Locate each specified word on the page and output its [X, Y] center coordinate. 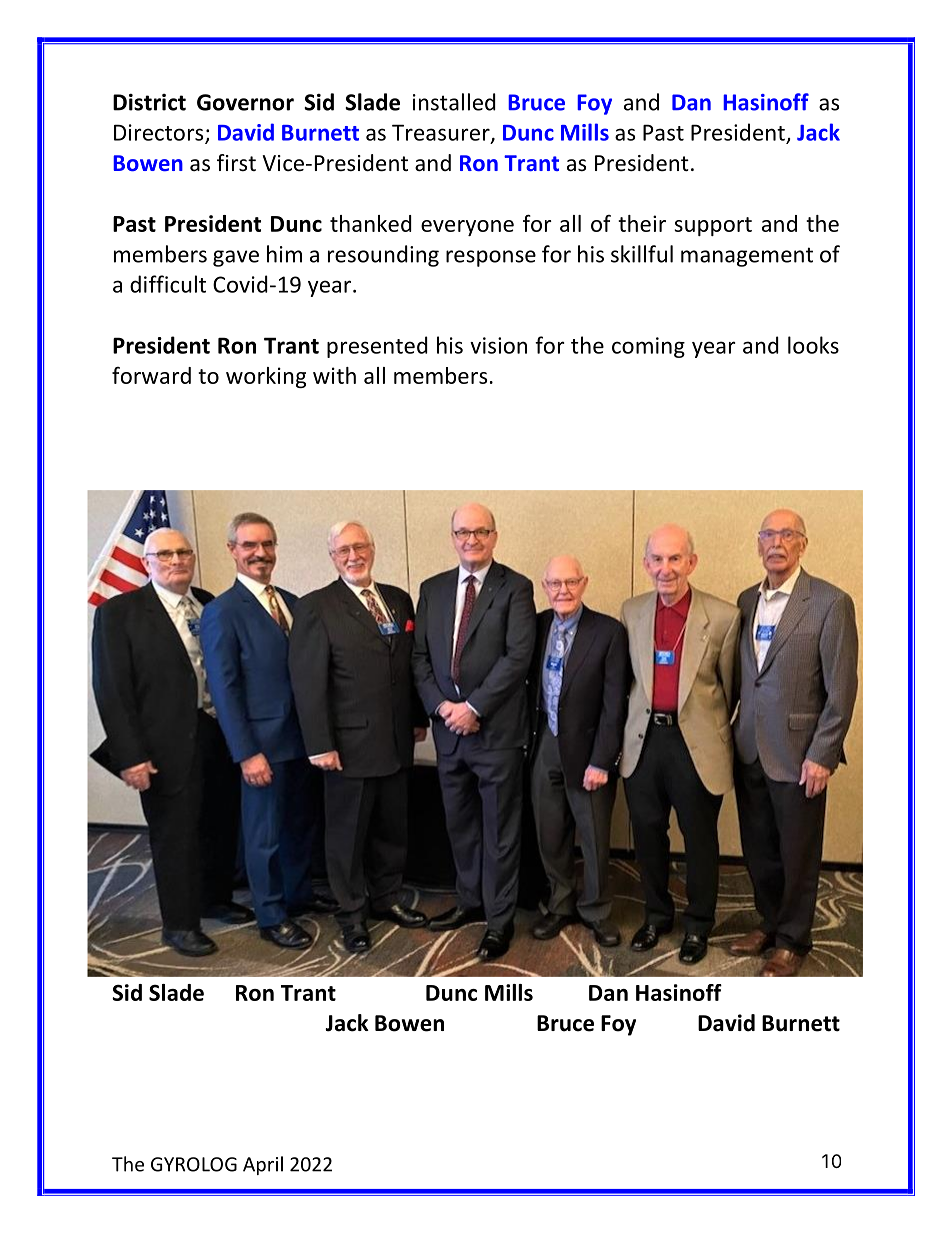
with [334, 375]
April [263, 1165]
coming [648, 347]
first [236, 163]
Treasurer [442, 133]
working [266, 377]
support [713, 226]
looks [813, 345]
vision [498, 345]
